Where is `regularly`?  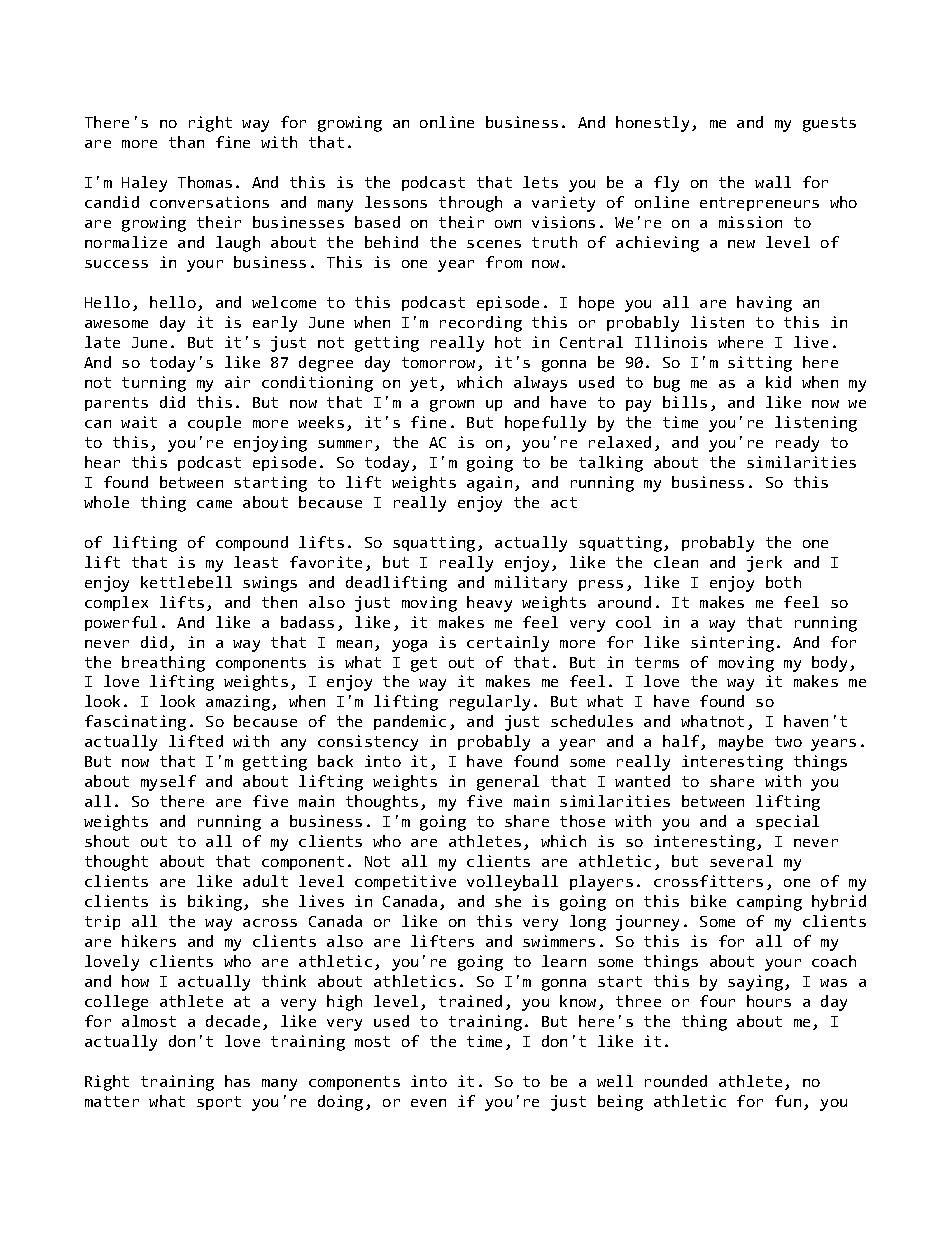
regularly is located at coordinates (490, 703).
